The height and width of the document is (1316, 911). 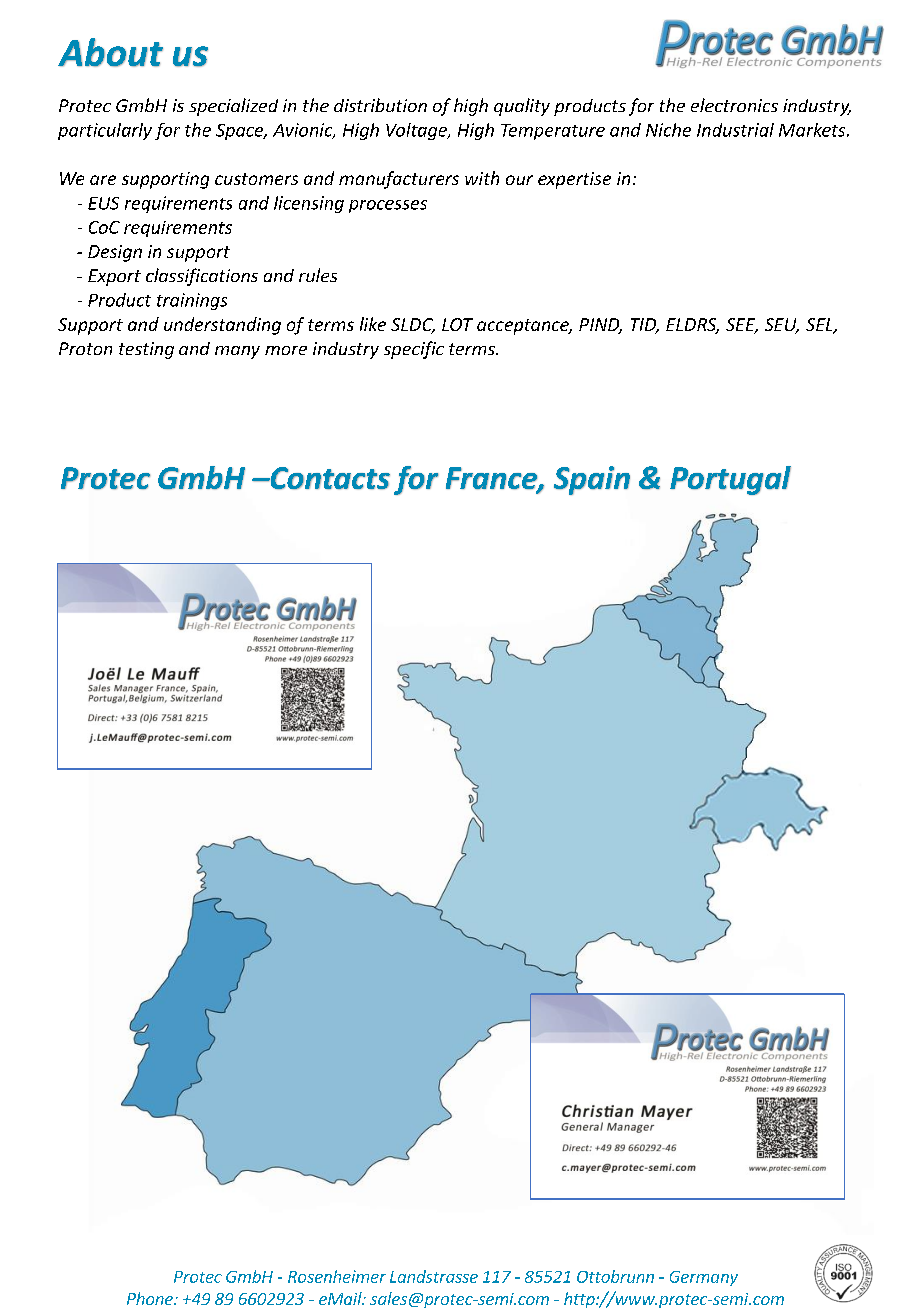 What do you see at coordinates (151, 1298) in the document?
I see `Phone` at bounding box center [151, 1298].
